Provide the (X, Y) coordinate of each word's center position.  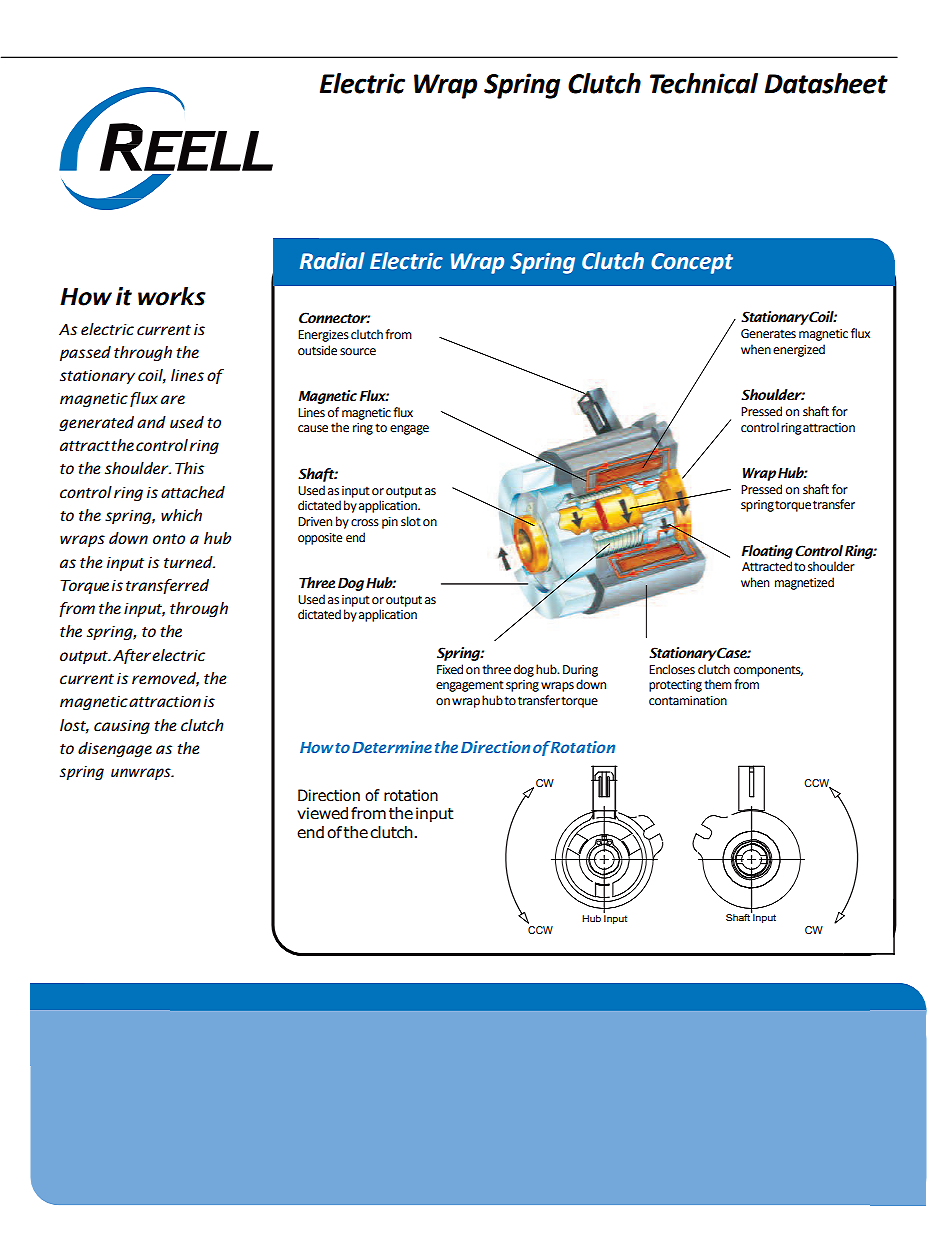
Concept (692, 263)
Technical (704, 83)
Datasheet (826, 83)
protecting (675, 686)
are (173, 400)
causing (122, 727)
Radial (332, 261)
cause (313, 429)
